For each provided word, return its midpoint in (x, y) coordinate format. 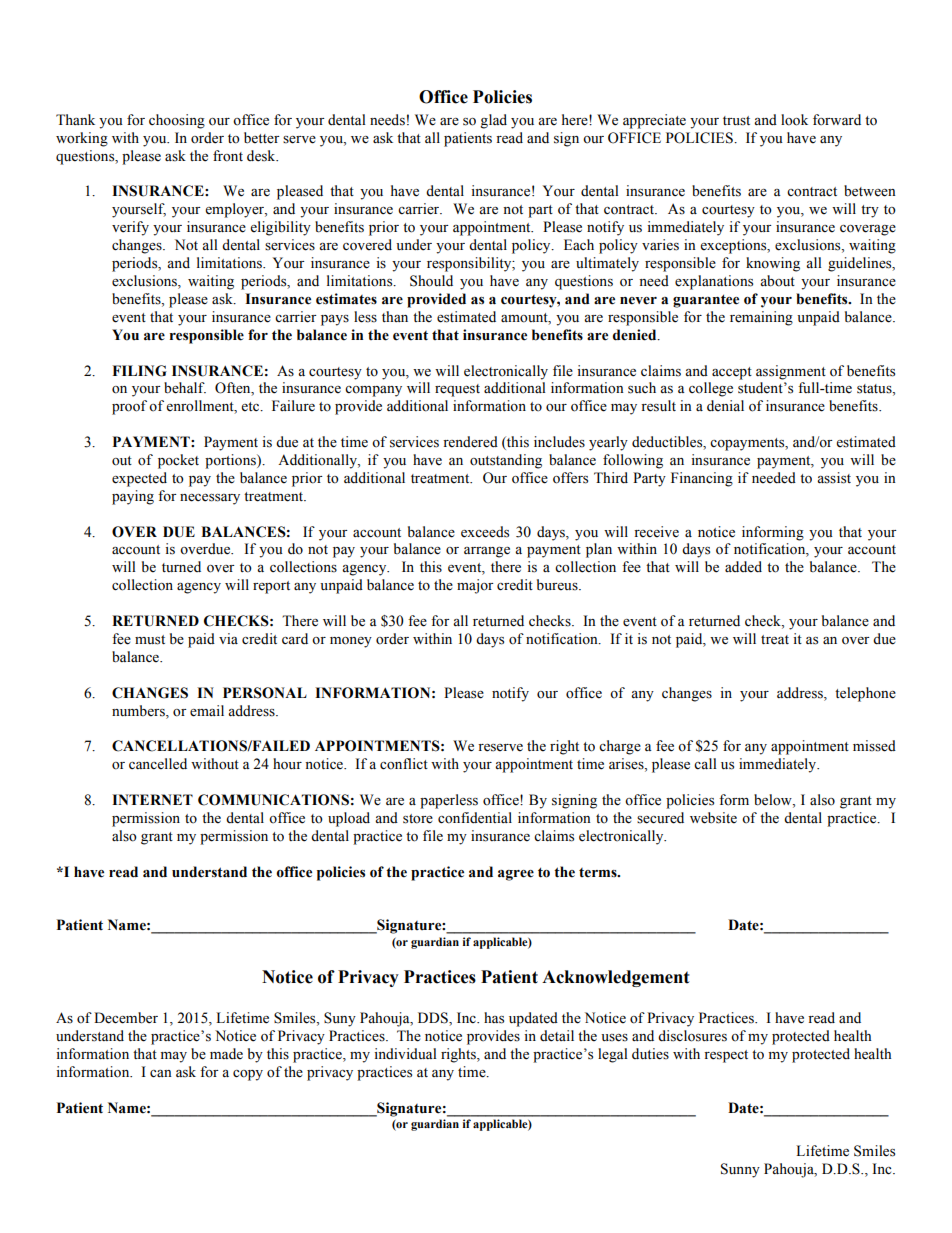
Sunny (740, 1170)
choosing (177, 121)
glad (493, 121)
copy (248, 1075)
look (794, 120)
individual (405, 1054)
